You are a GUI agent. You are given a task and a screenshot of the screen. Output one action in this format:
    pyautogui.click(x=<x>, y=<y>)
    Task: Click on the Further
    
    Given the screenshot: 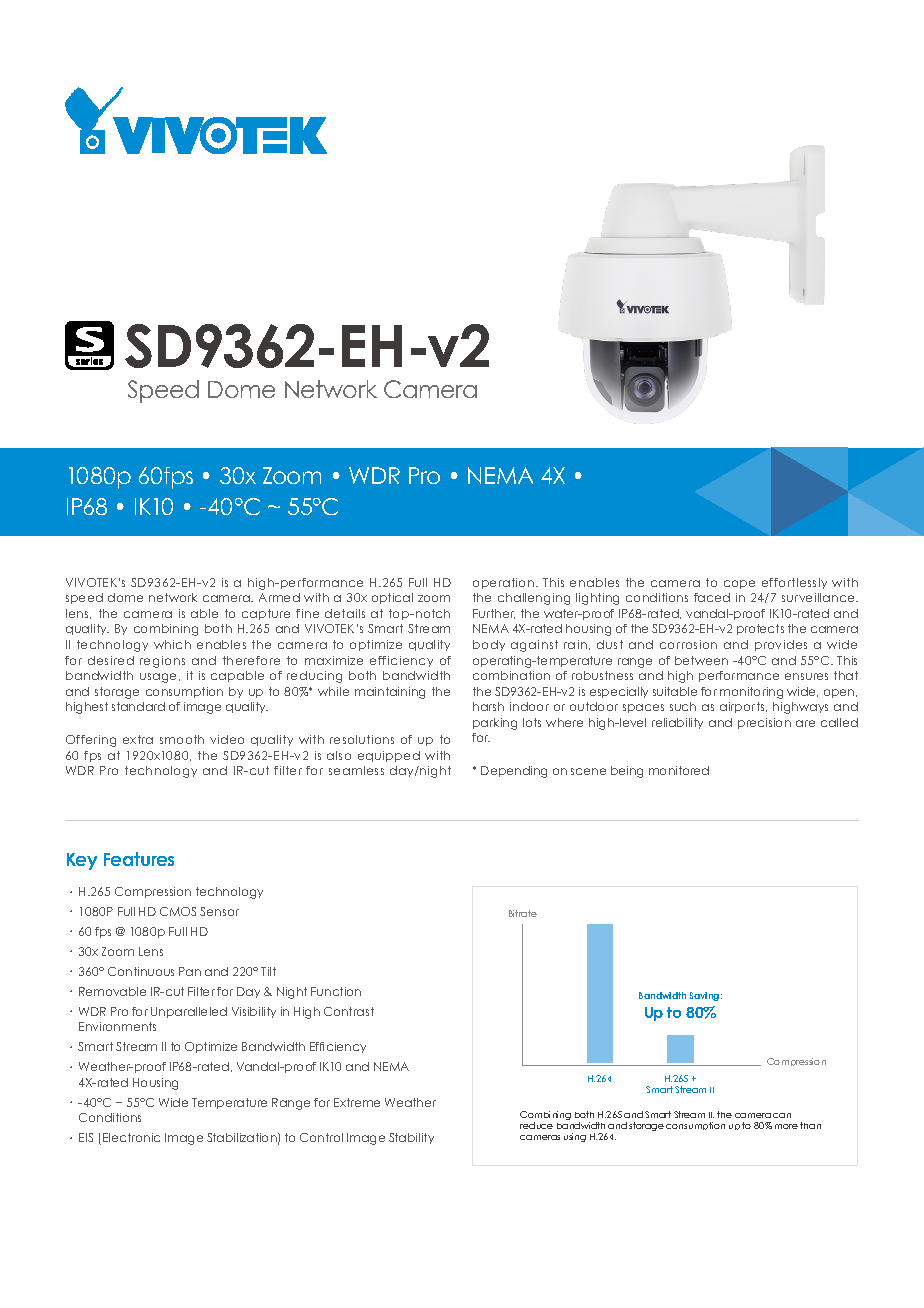 What is the action you would take?
    pyautogui.click(x=494, y=614)
